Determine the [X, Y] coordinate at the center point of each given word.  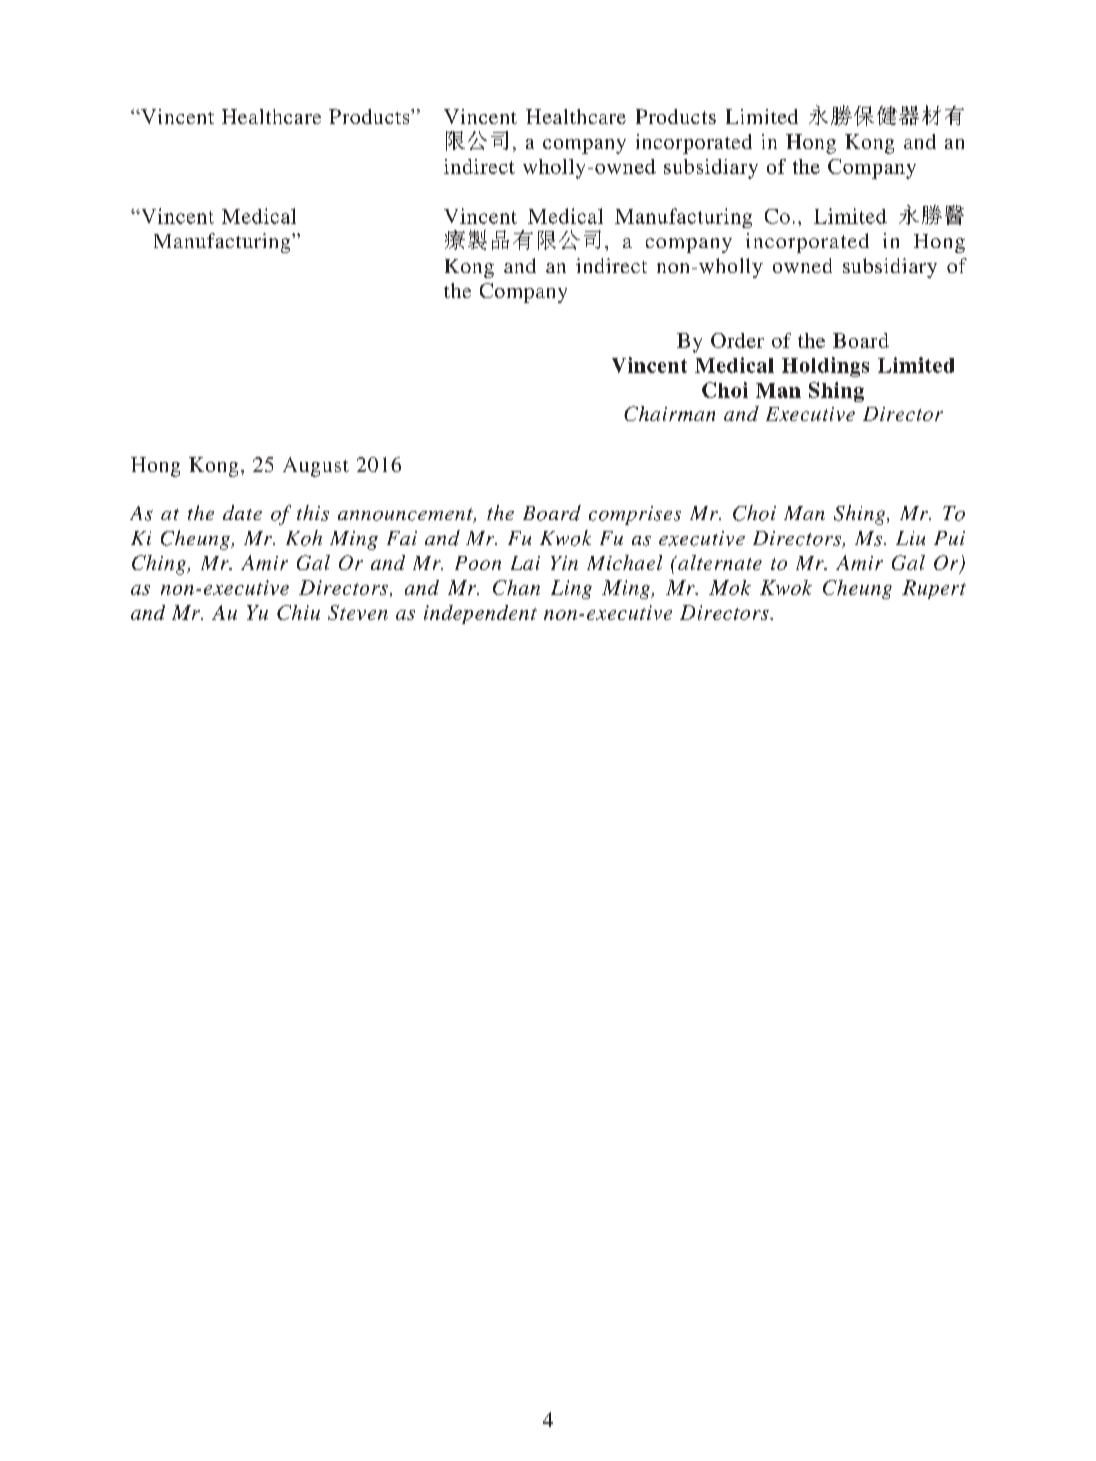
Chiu [298, 612]
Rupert [934, 589]
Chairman [669, 413]
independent [480, 614]
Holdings [825, 367]
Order [737, 340]
